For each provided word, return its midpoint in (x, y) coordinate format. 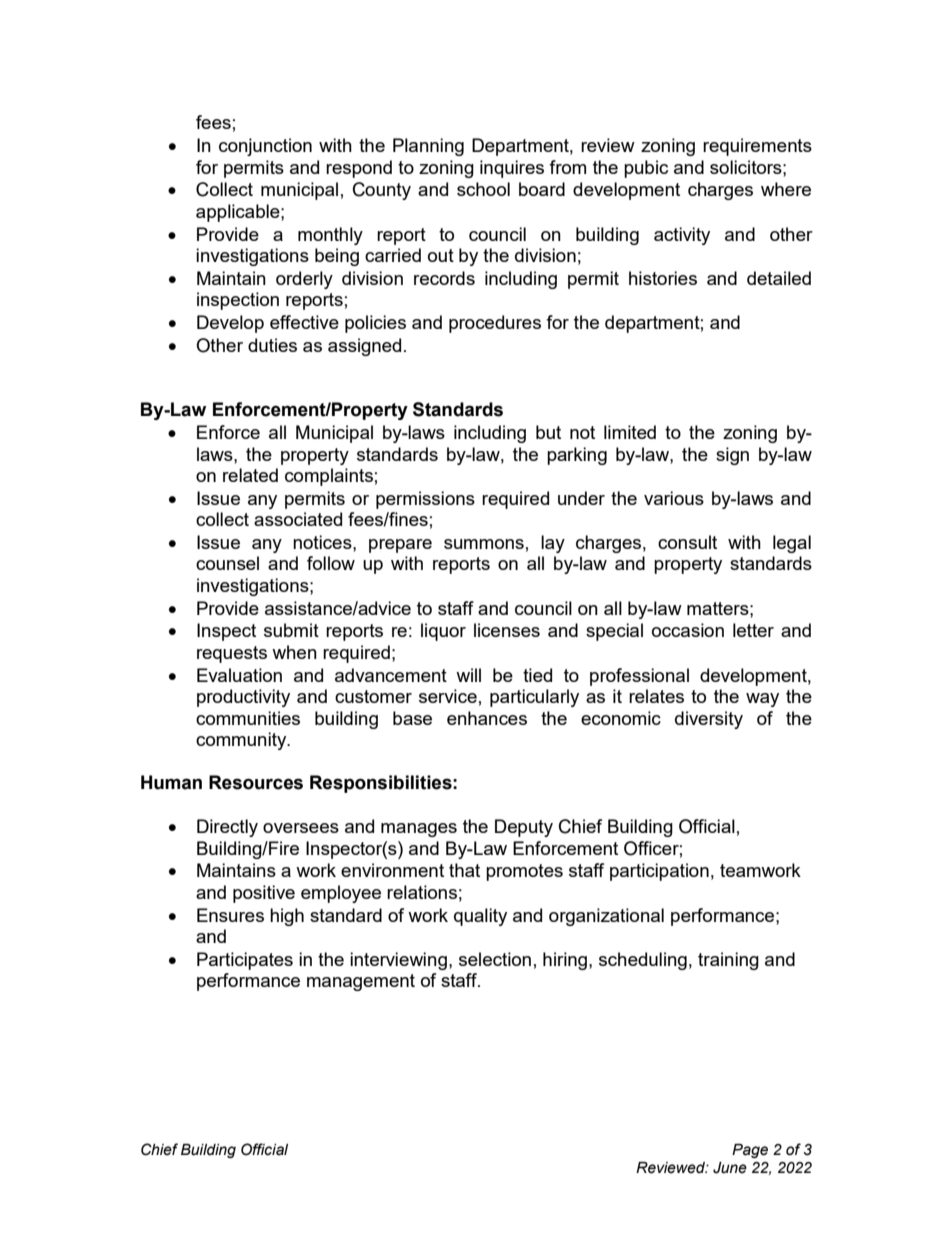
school (483, 189)
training (728, 961)
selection (495, 959)
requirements (757, 147)
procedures (495, 324)
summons (484, 544)
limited (630, 432)
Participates (245, 961)
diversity (709, 720)
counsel (227, 563)
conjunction (265, 147)
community (242, 741)
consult (687, 542)
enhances (487, 718)
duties (272, 345)
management (361, 982)
